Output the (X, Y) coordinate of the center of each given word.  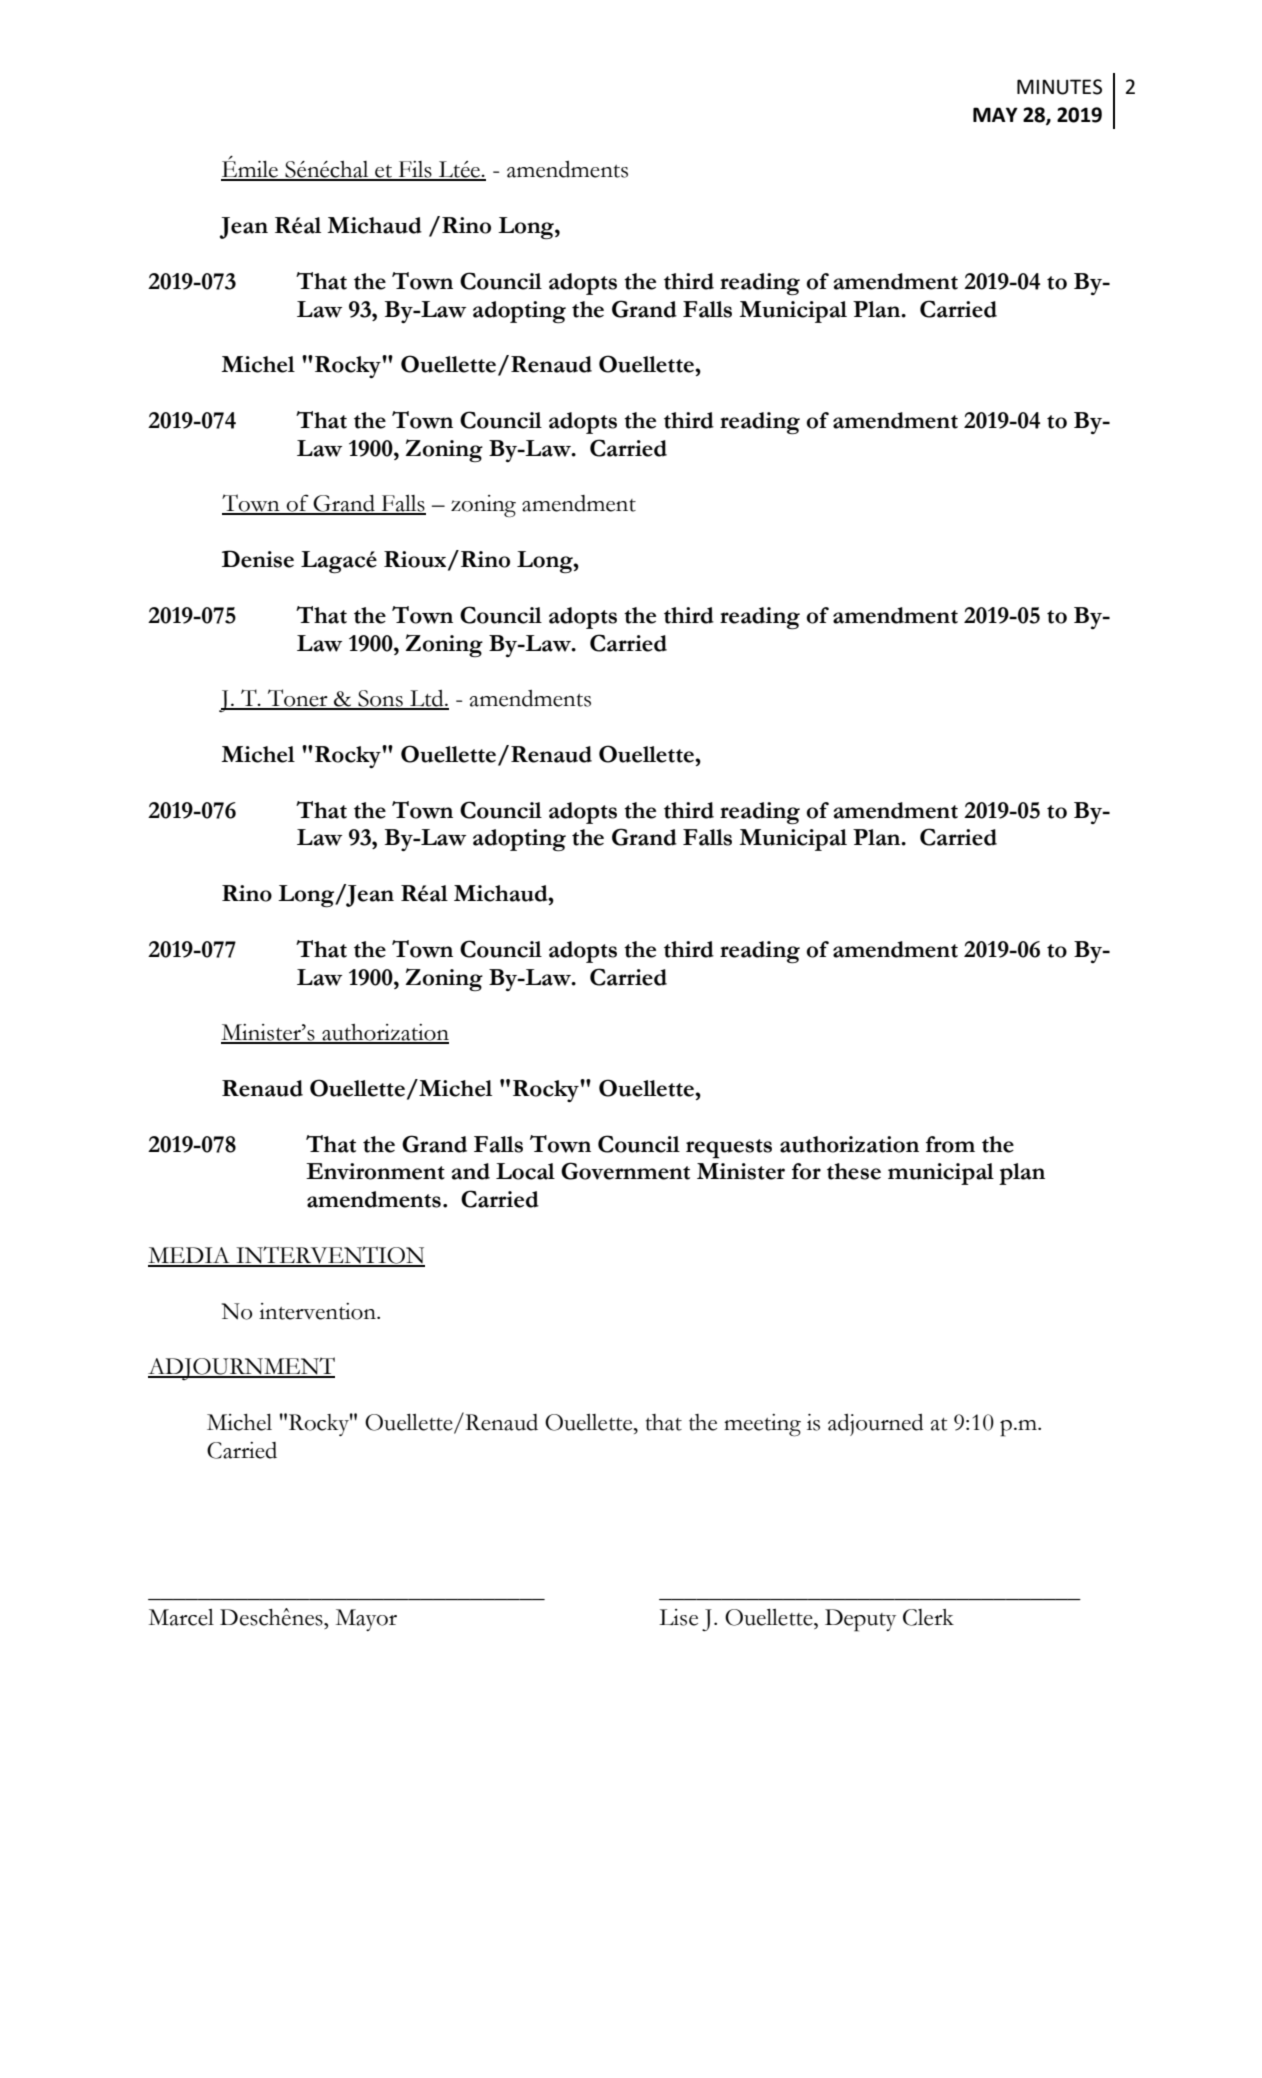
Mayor (366, 1620)
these (854, 1171)
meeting (762, 1425)
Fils (415, 170)
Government (625, 1171)
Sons (380, 699)
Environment (375, 1171)
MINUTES (1059, 87)
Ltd (427, 699)
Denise (258, 559)
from (950, 1144)
